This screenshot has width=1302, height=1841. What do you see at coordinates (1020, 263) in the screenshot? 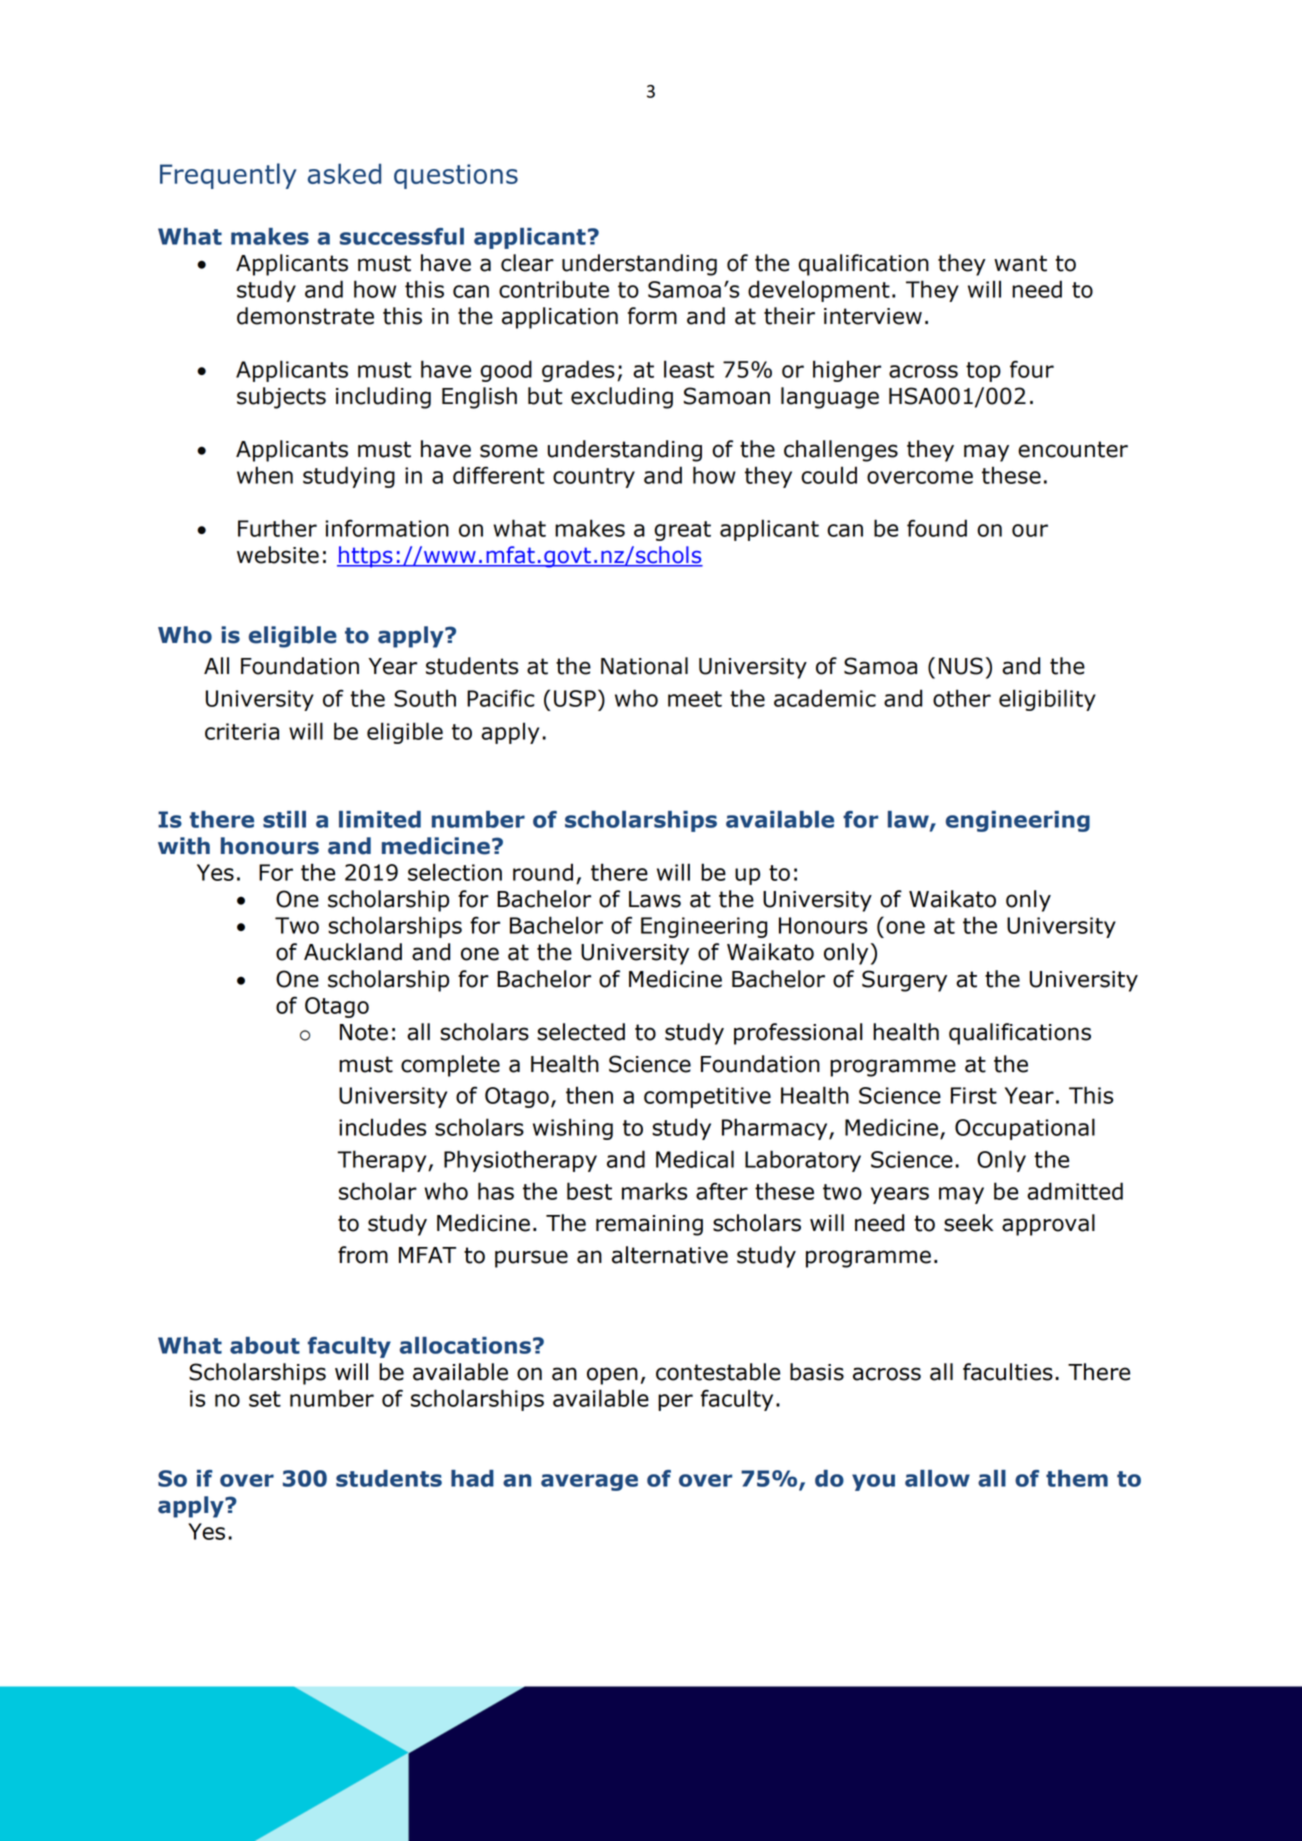
I see `want` at bounding box center [1020, 263].
